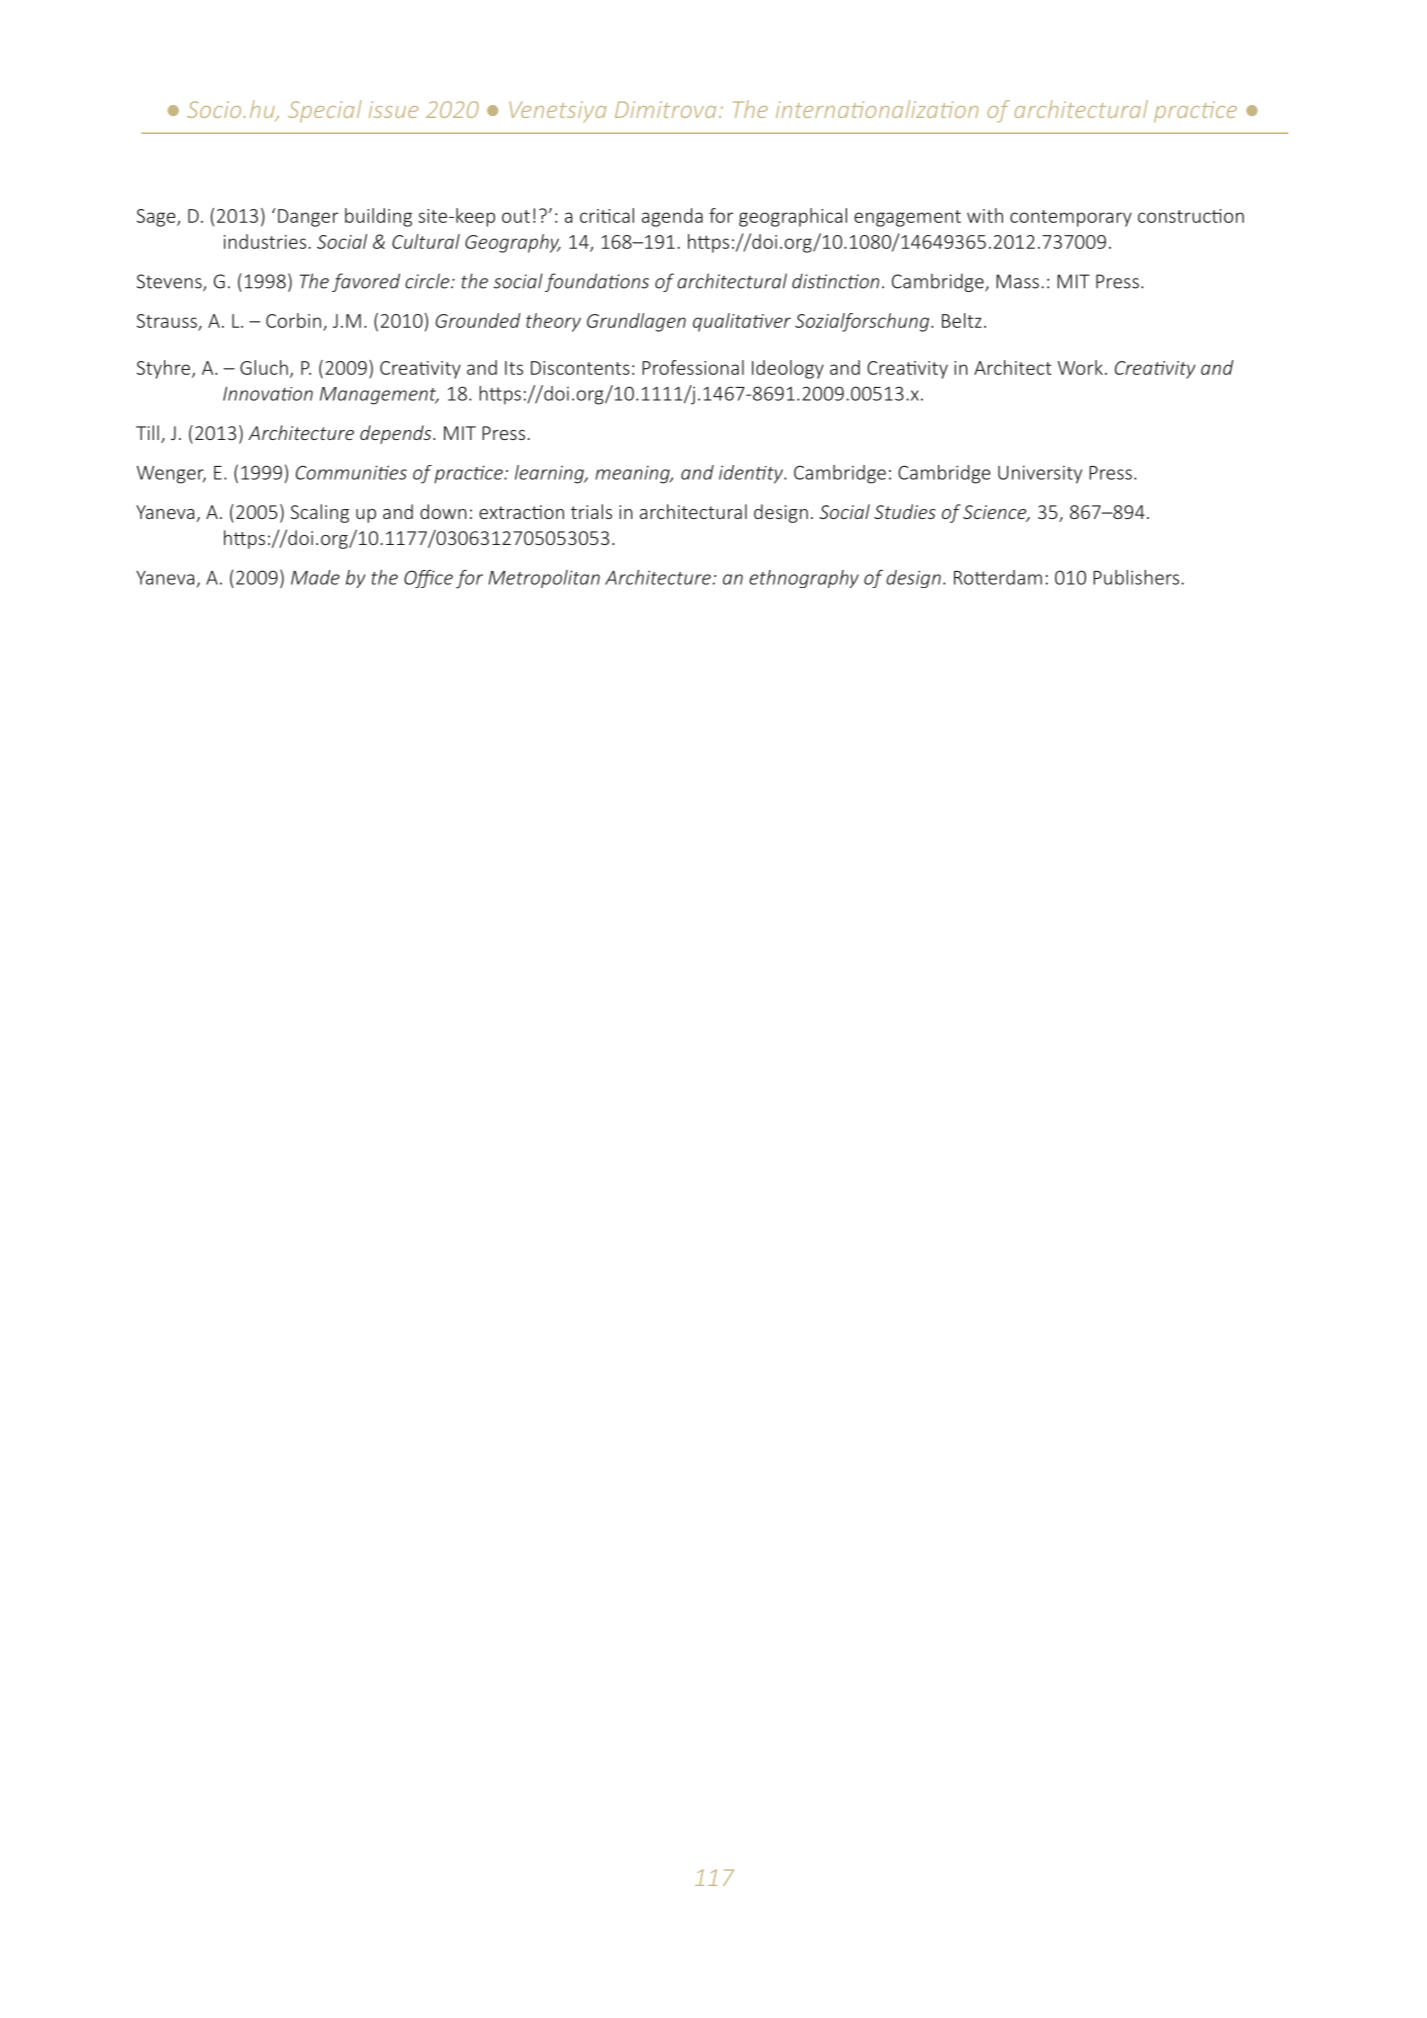  Describe the element at coordinates (544, 579) in the screenshot. I see `Metropolitan` at that location.
